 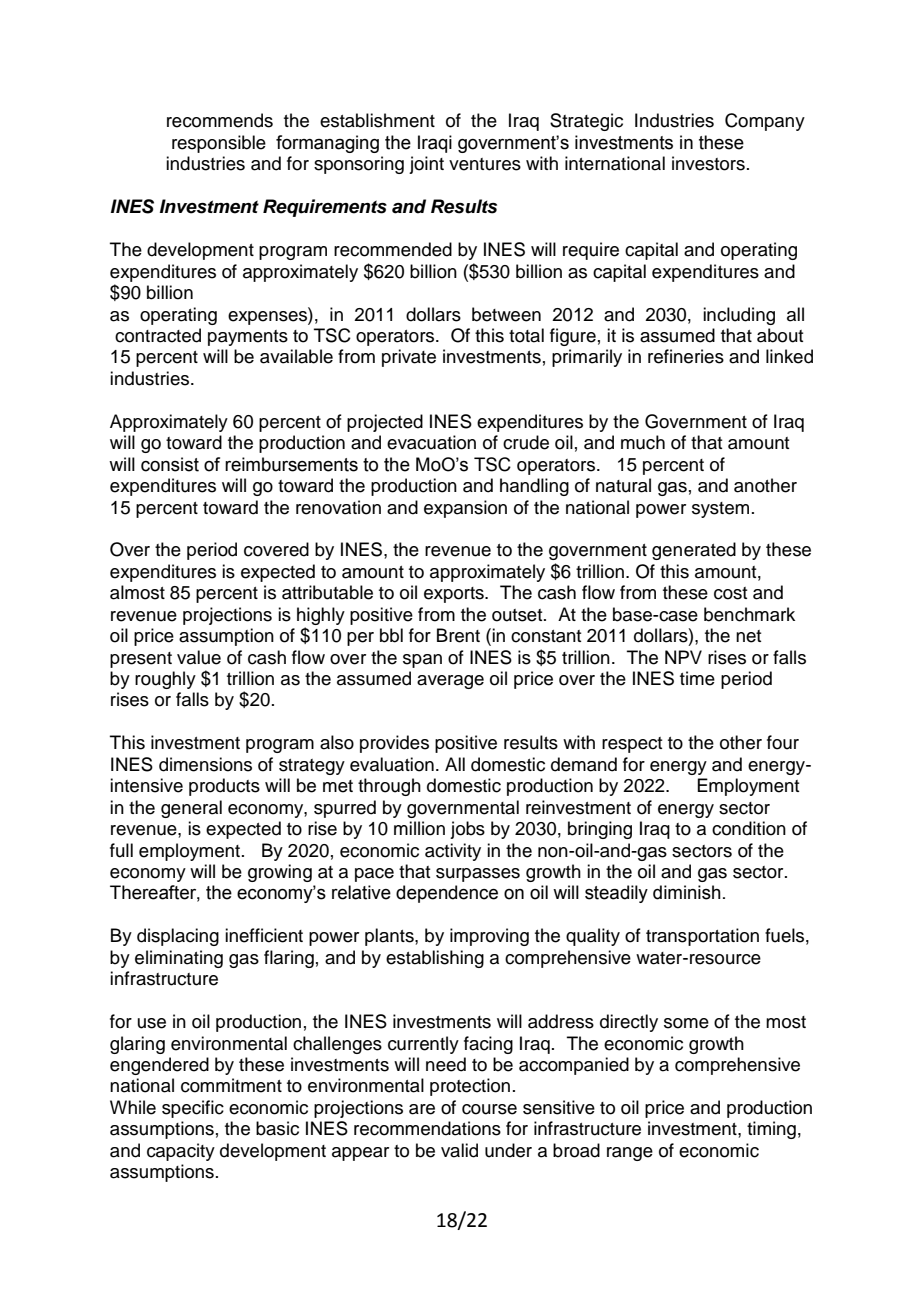 What do you see at coordinates (219, 144) in the image?
I see `responsible` at bounding box center [219, 144].
